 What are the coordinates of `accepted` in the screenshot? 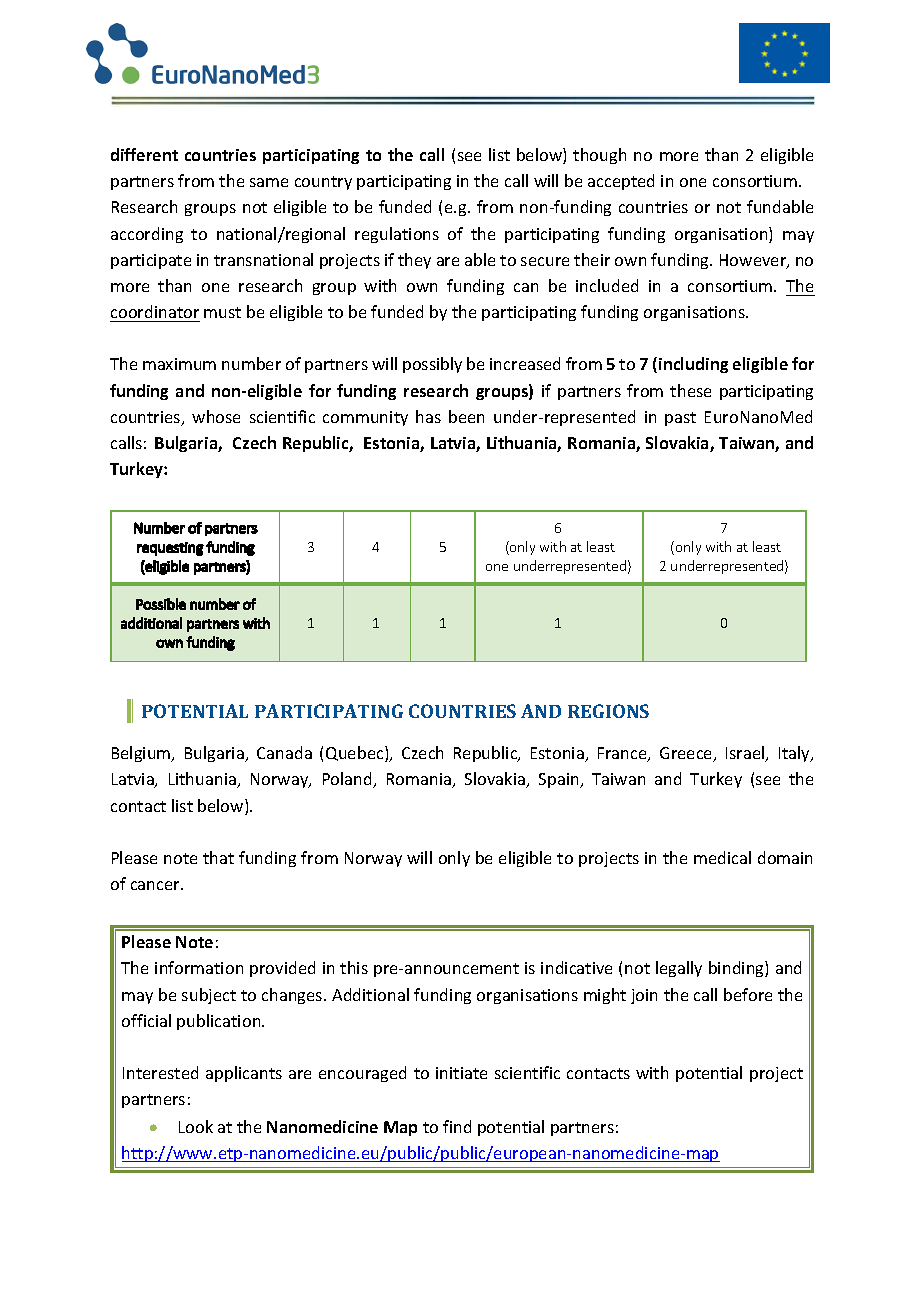 It's located at (621, 182).
